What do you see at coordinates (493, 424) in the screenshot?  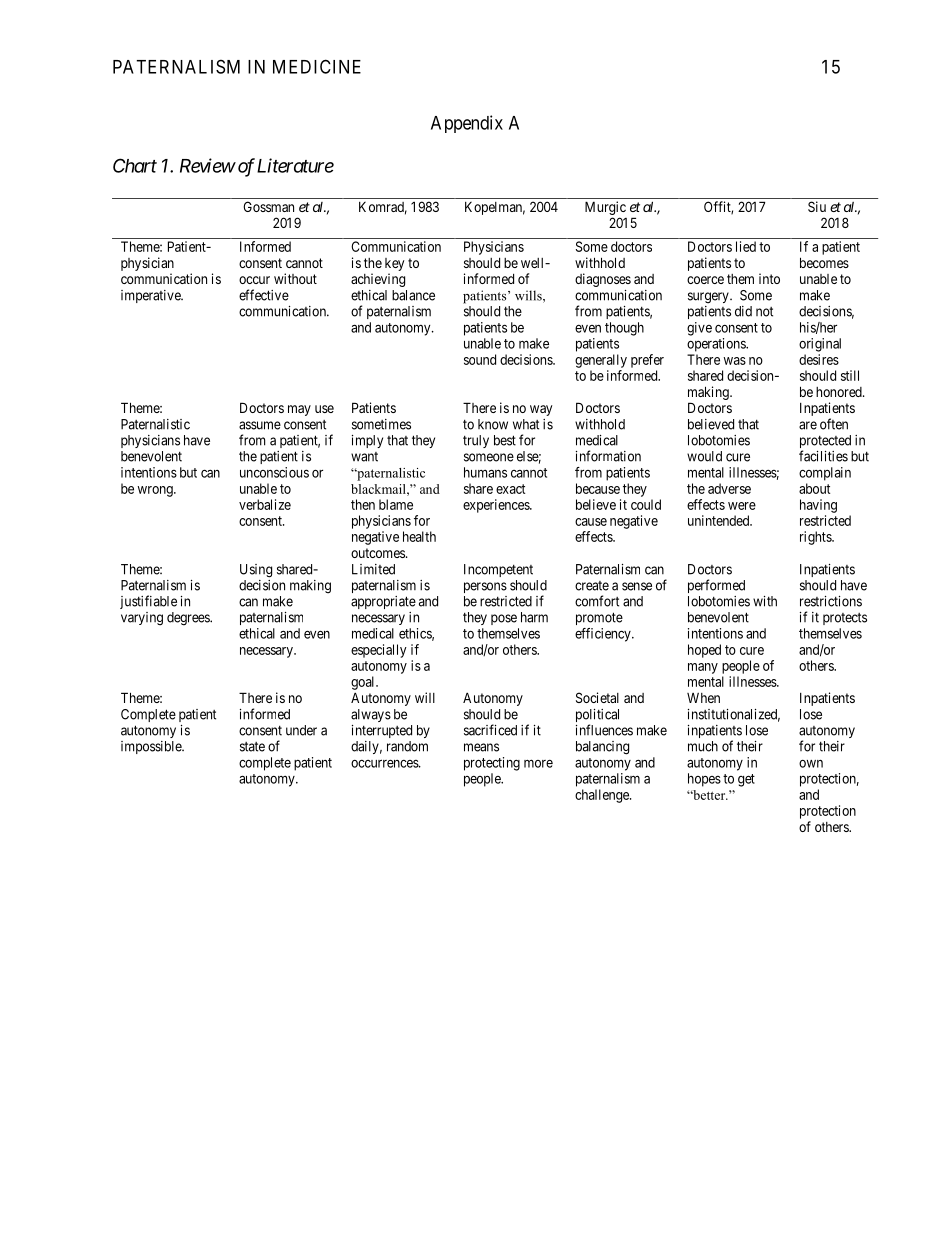 I see `know` at bounding box center [493, 424].
